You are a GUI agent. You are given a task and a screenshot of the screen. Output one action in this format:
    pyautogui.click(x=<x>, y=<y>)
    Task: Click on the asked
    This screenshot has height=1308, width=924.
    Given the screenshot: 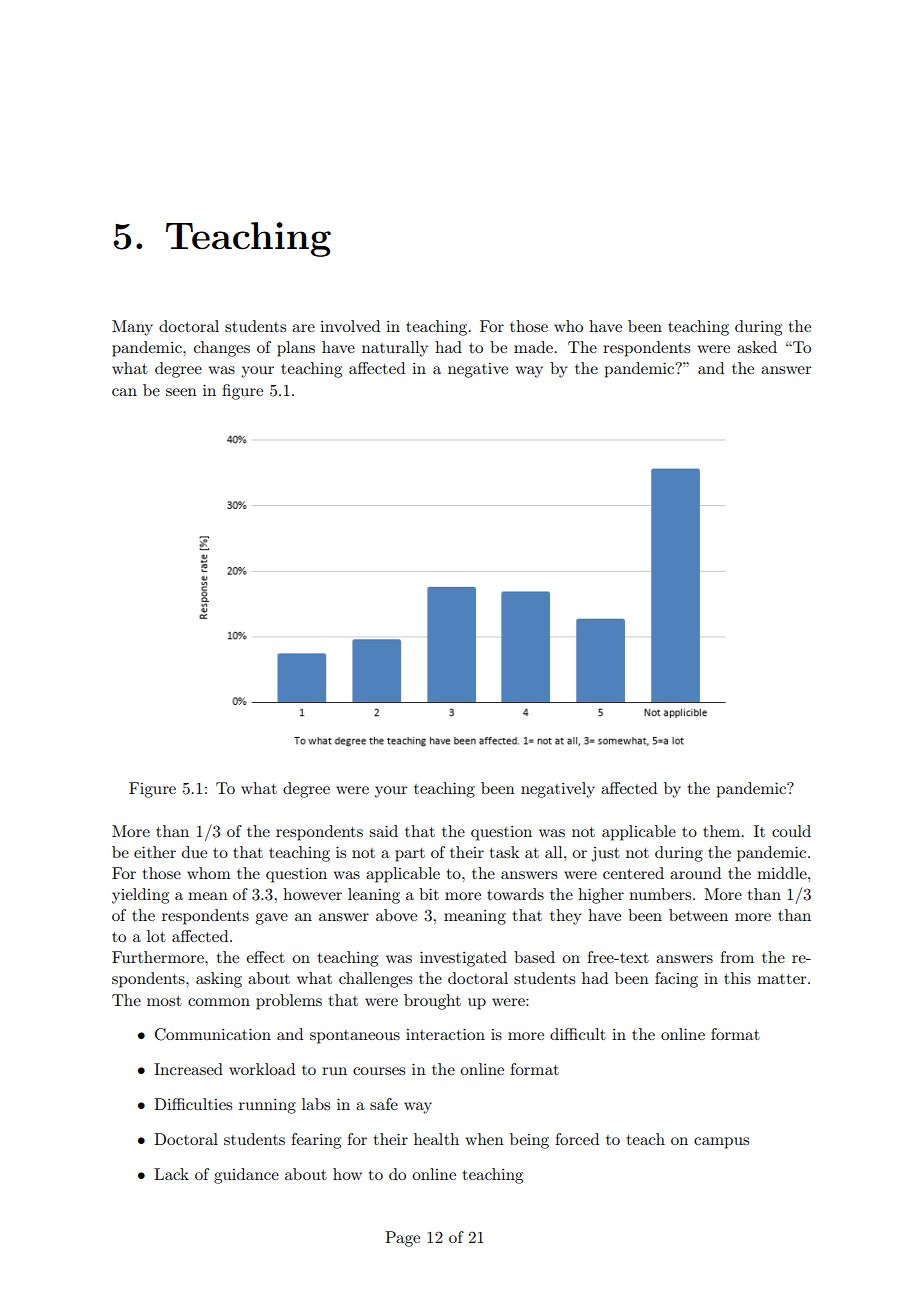 What is the action you would take?
    pyautogui.click(x=757, y=347)
